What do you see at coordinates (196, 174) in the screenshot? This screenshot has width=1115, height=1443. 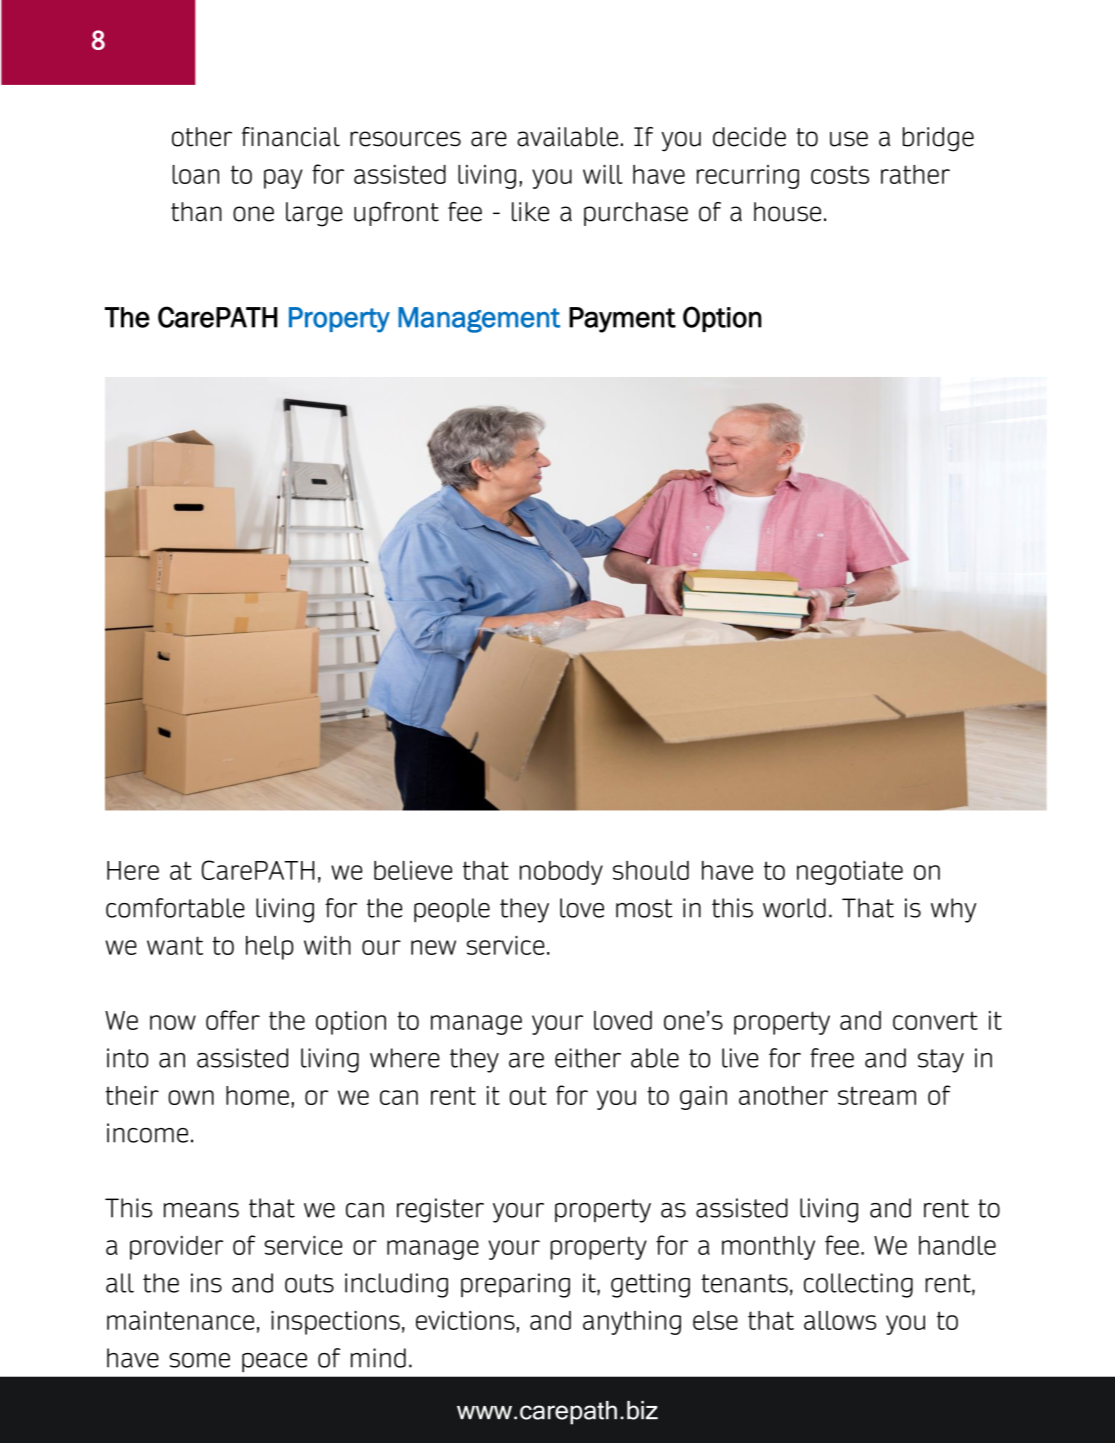 I see `loan` at bounding box center [196, 174].
